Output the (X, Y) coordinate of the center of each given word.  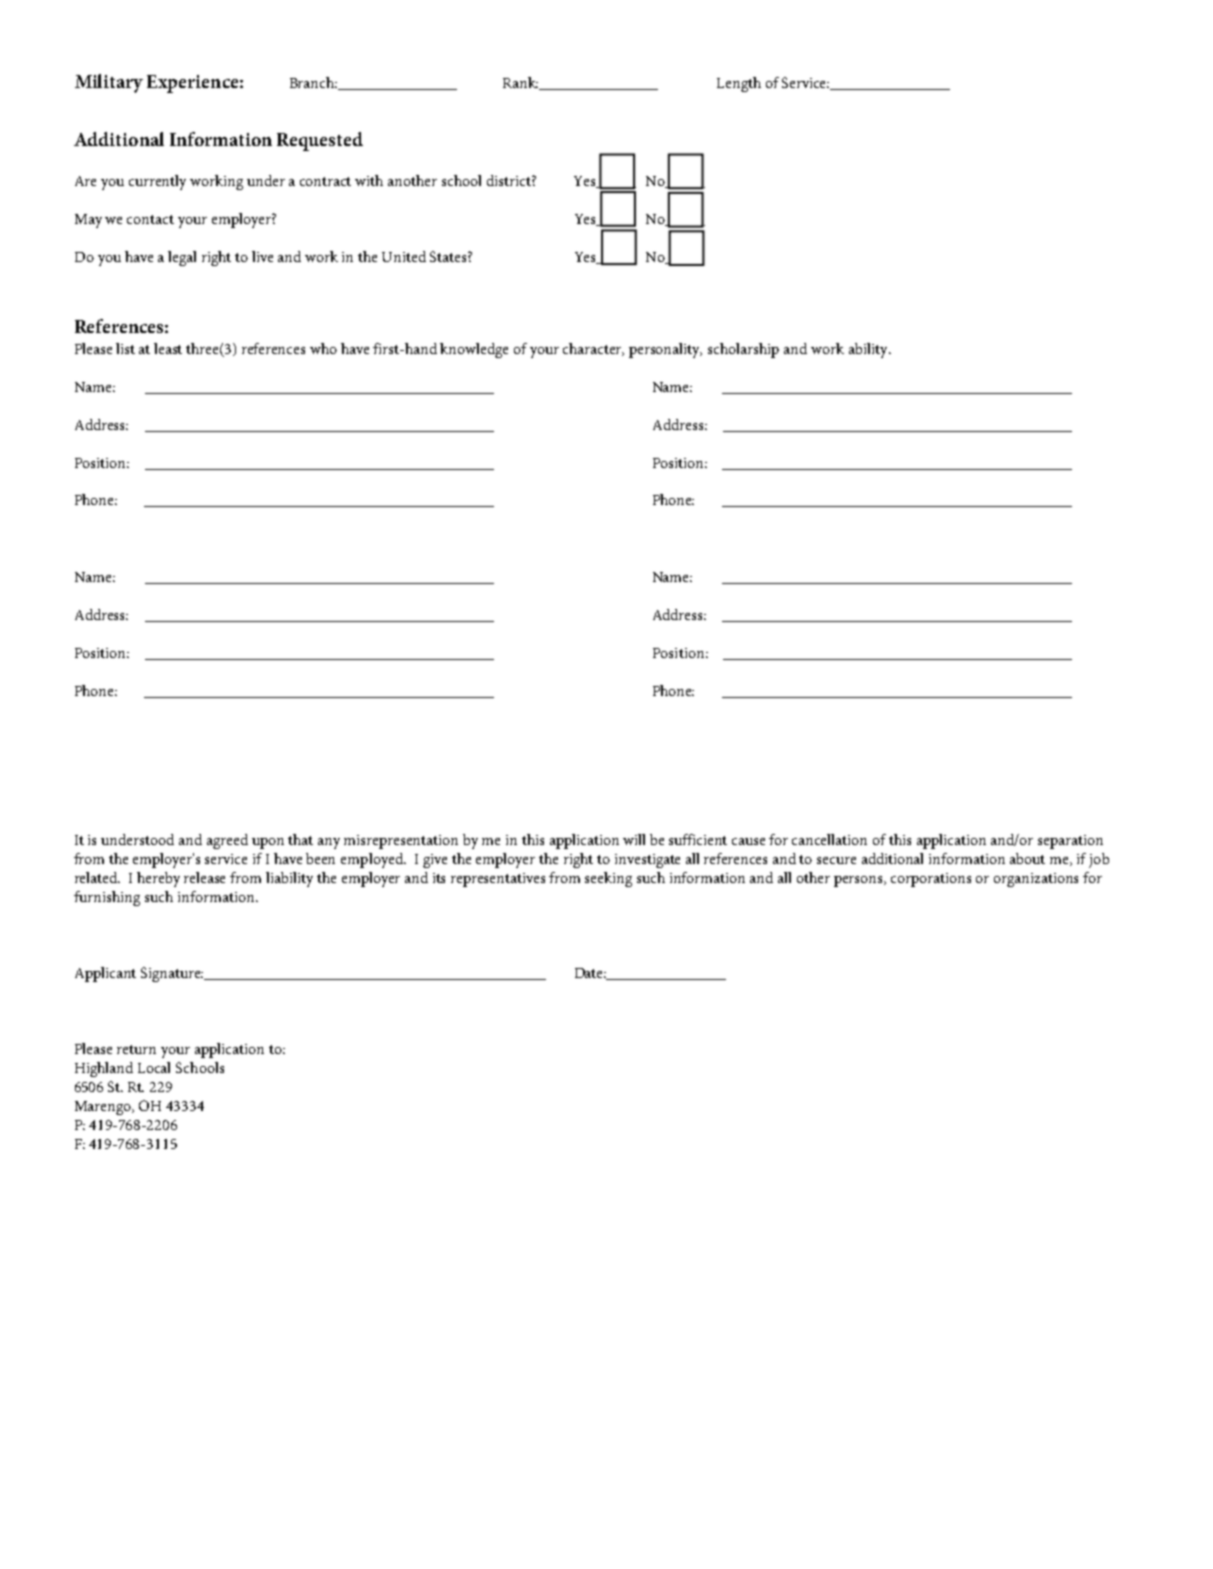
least (168, 348)
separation (1070, 842)
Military (109, 83)
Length (739, 84)
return (136, 1049)
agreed (227, 841)
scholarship (743, 350)
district (510, 180)
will (634, 839)
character (593, 349)
